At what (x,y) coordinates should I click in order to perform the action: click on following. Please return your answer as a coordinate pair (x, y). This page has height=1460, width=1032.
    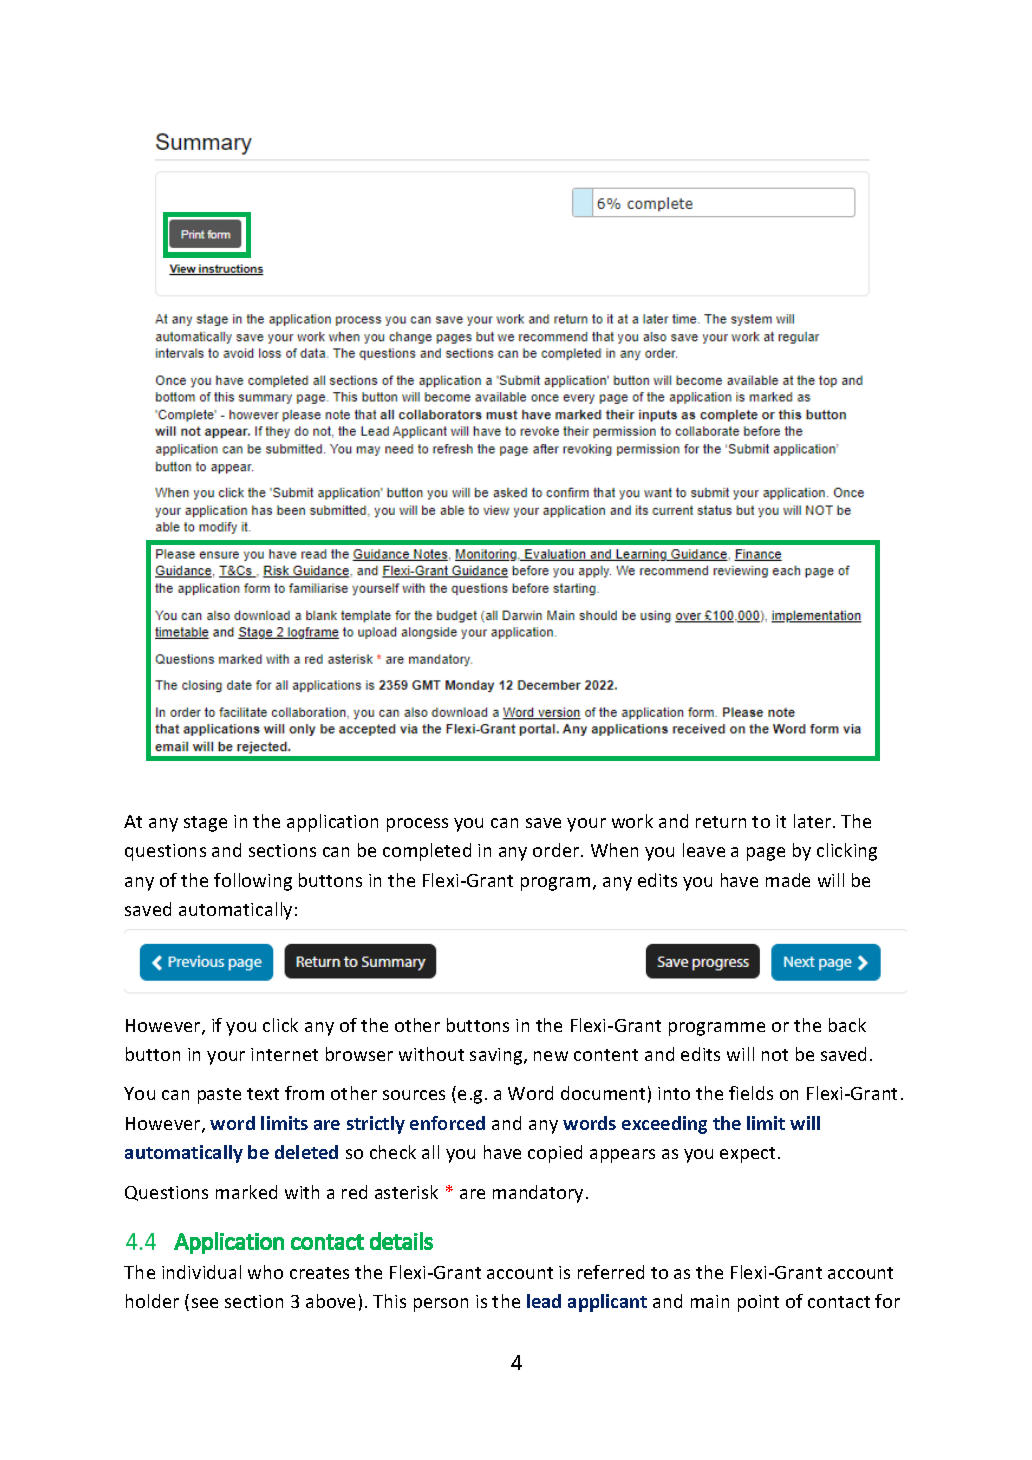
    Looking at the image, I should click on (253, 882).
